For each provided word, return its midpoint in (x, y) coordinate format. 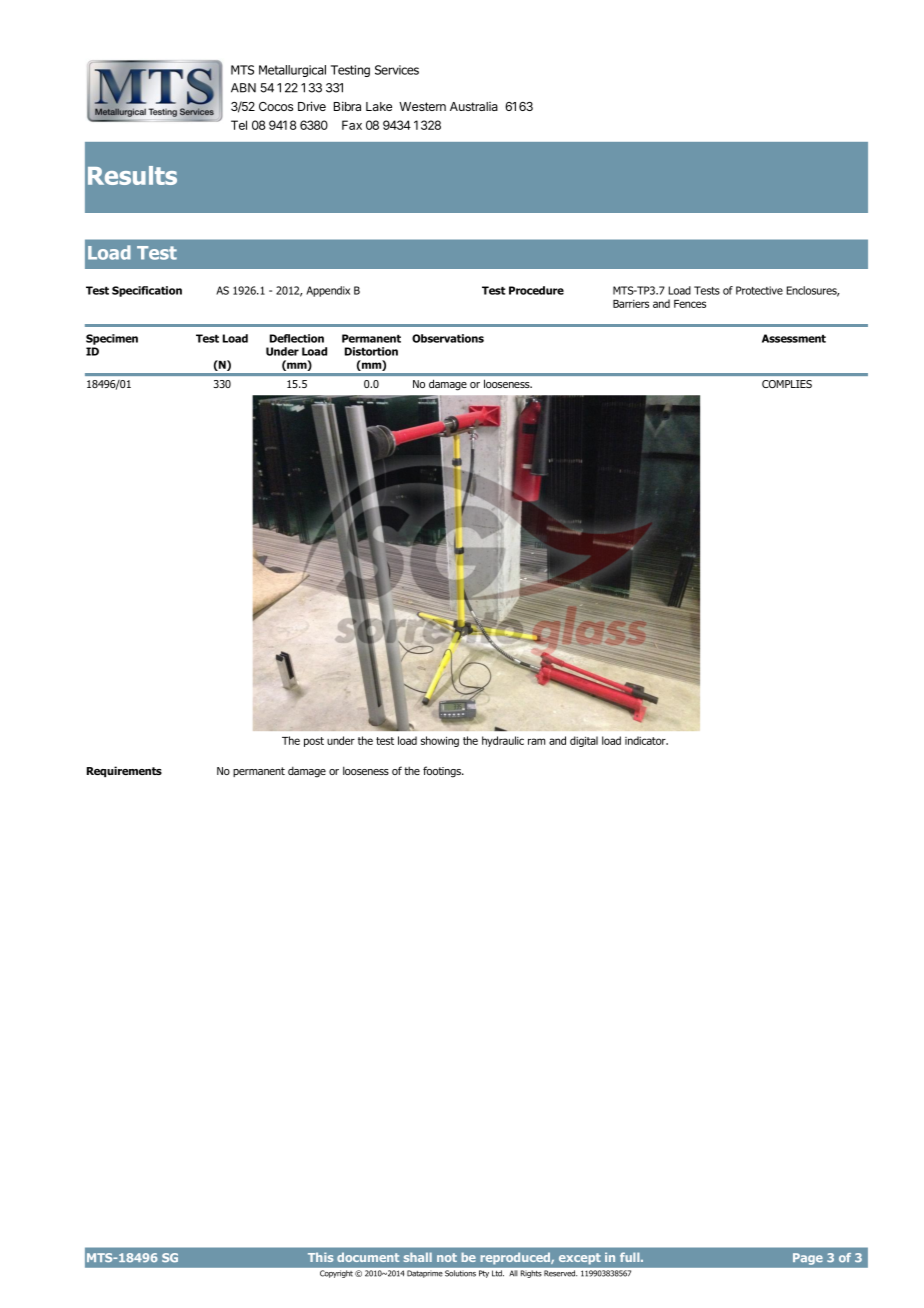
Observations (448, 338)
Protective (759, 290)
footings (443, 772)
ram (536, 741)
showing (440, 741)
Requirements (124, 772)
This (320, 1257)
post (314, 742)
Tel (239, 125)
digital (584, 741)
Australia (474, 106)
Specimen (112, 339)
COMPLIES (787, 384)
